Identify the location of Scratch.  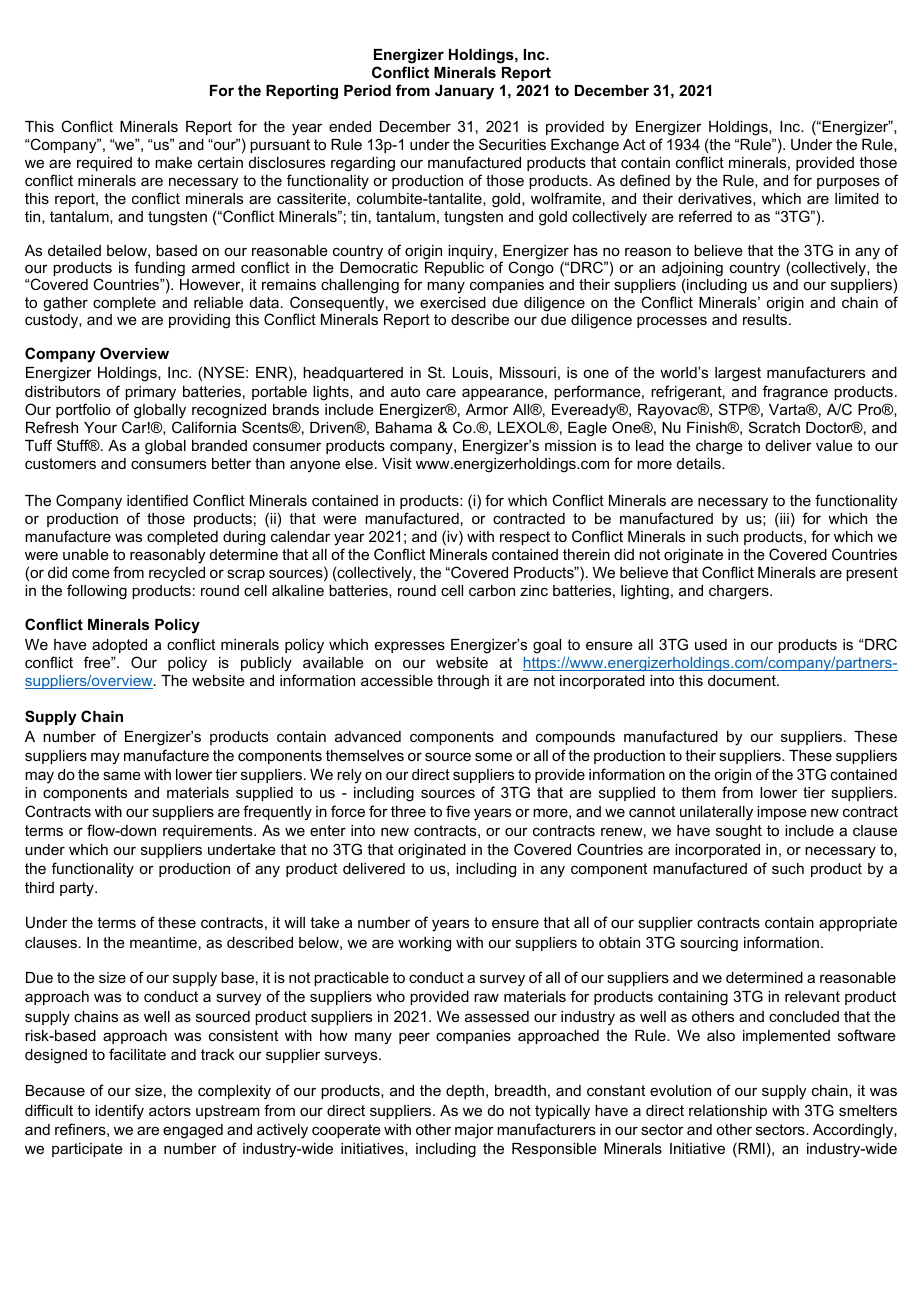
(774, 427).
